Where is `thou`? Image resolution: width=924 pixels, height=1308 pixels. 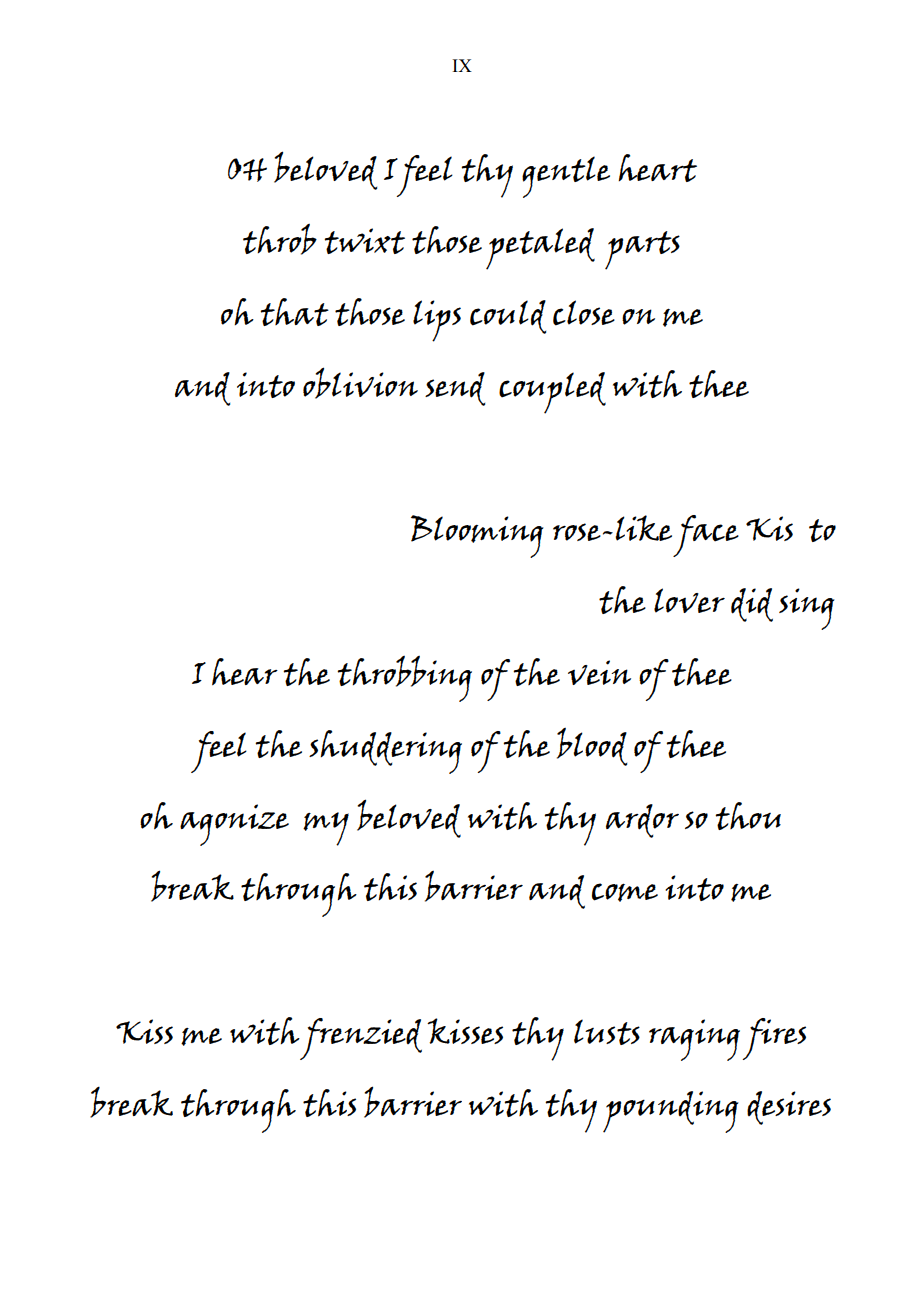 thou is located at coordinates (748, 816).
